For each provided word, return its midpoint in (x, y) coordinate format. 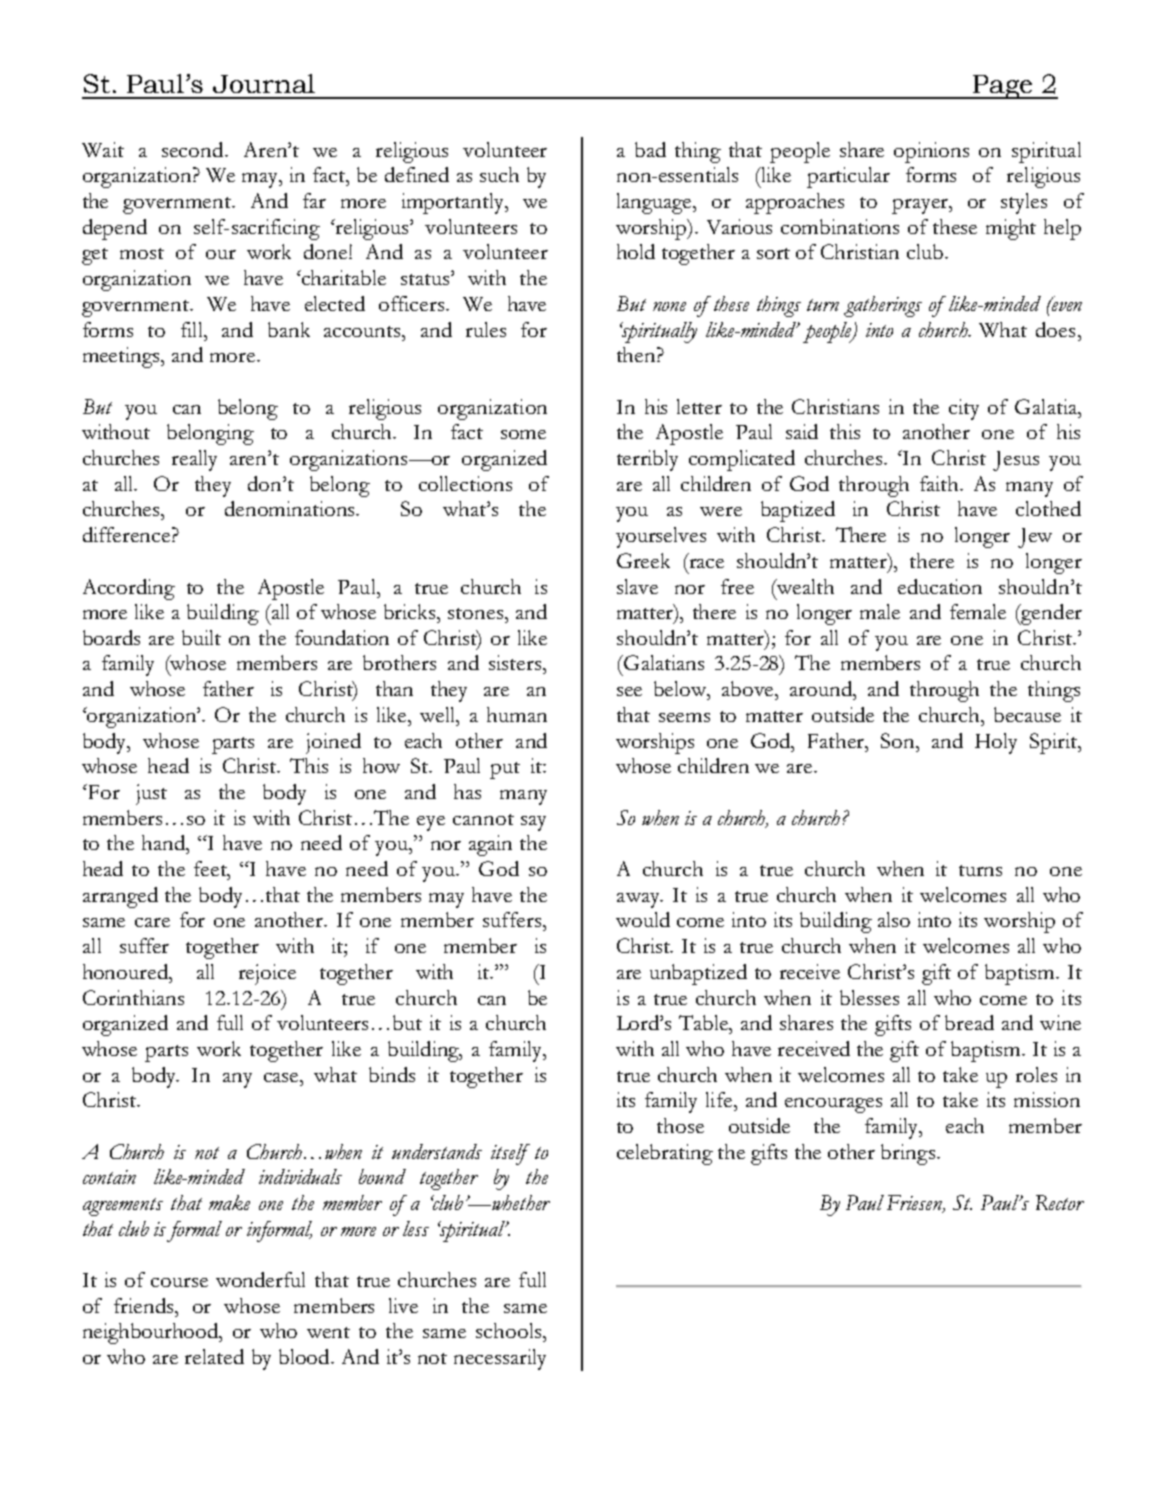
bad (650, 149)
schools (510, 1330)
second (194, 149)
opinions (931, 152)
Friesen (916, 1204)
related (214, 1356)
